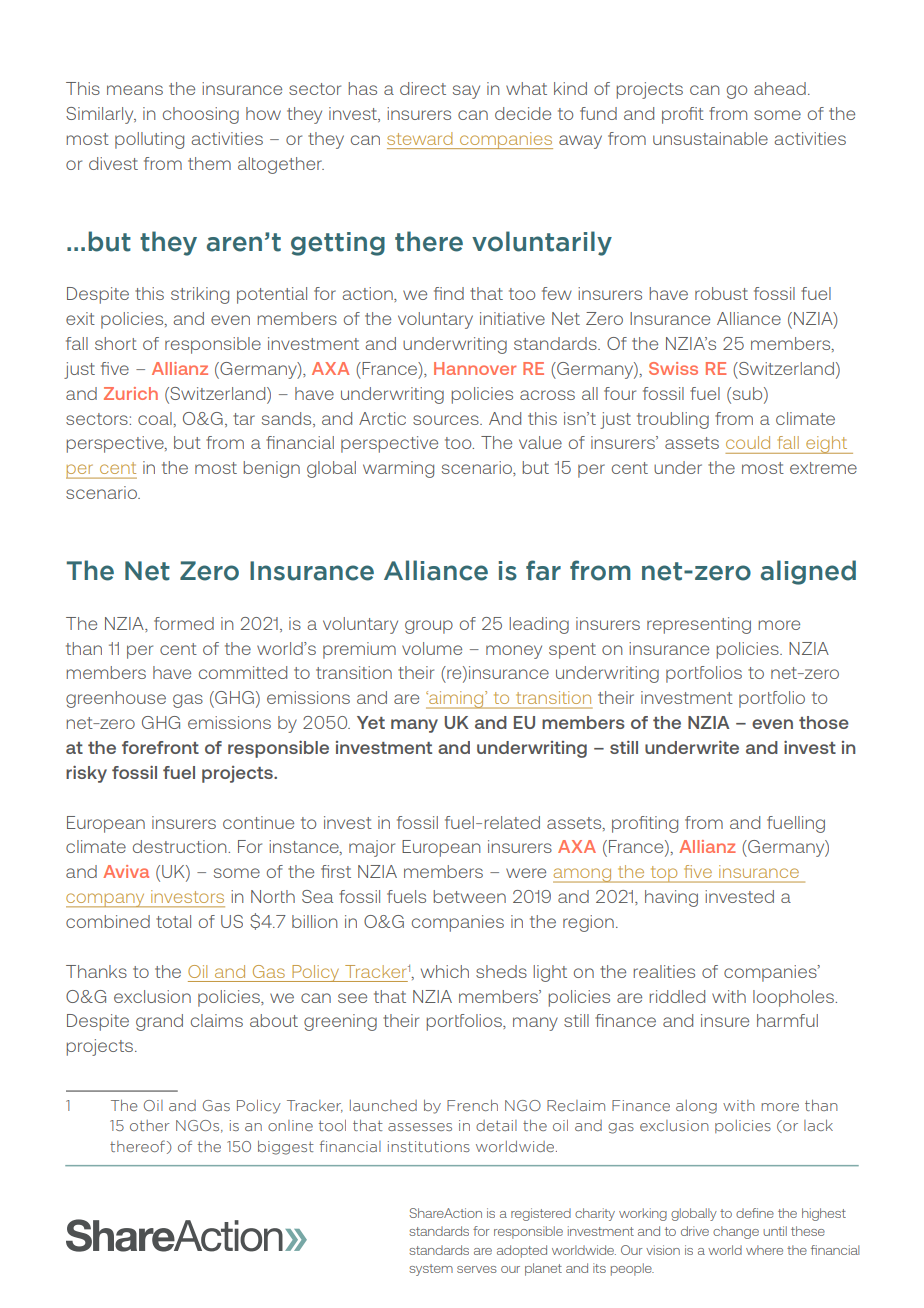 This screenshot has width=924, height=1308. I want to click on steward, so click(419, 138).
